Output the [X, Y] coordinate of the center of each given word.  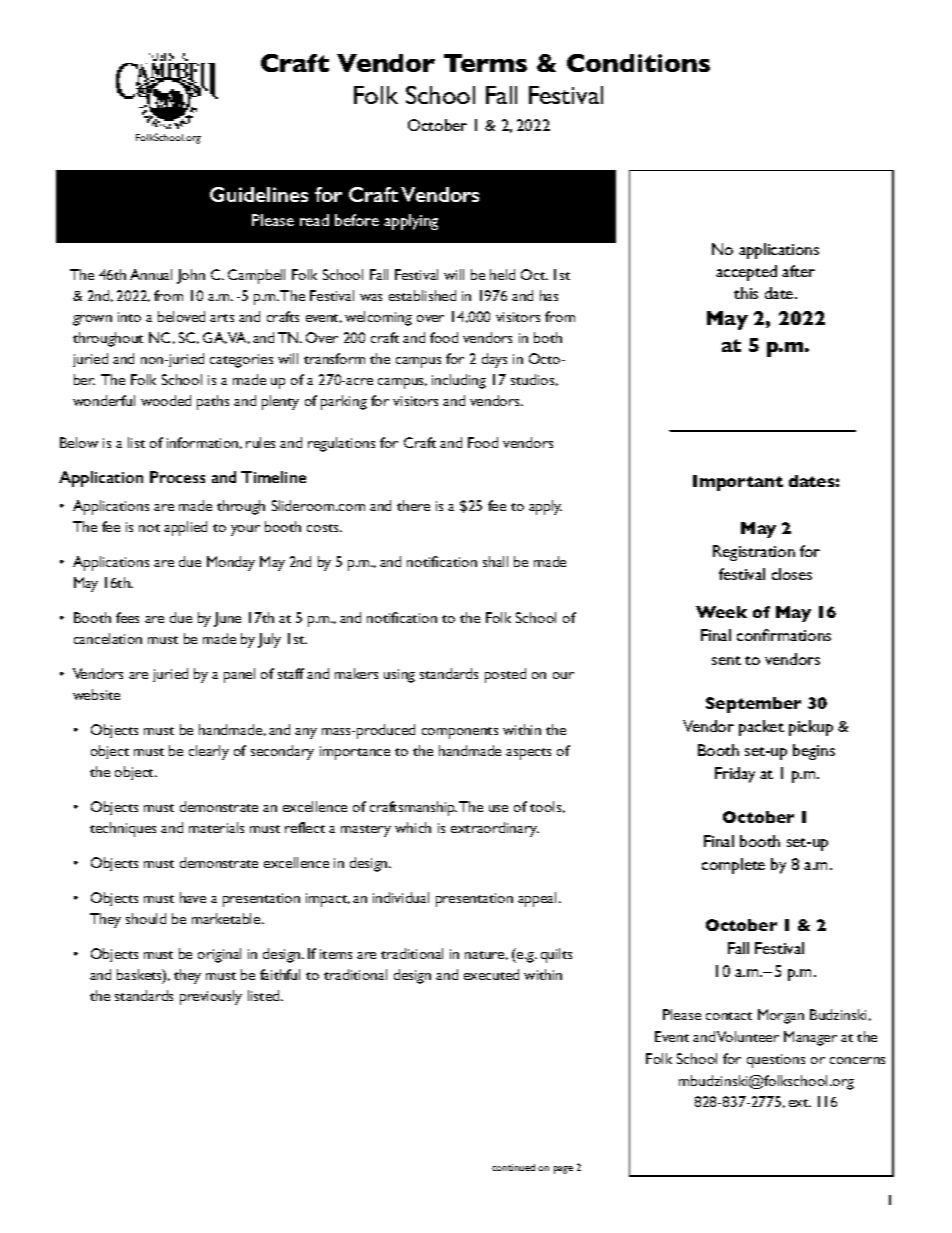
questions [776, 1061]
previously [211, 997]
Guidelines [259, 194]
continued [513, 1167]
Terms [485, 63]
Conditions [638, 63]
